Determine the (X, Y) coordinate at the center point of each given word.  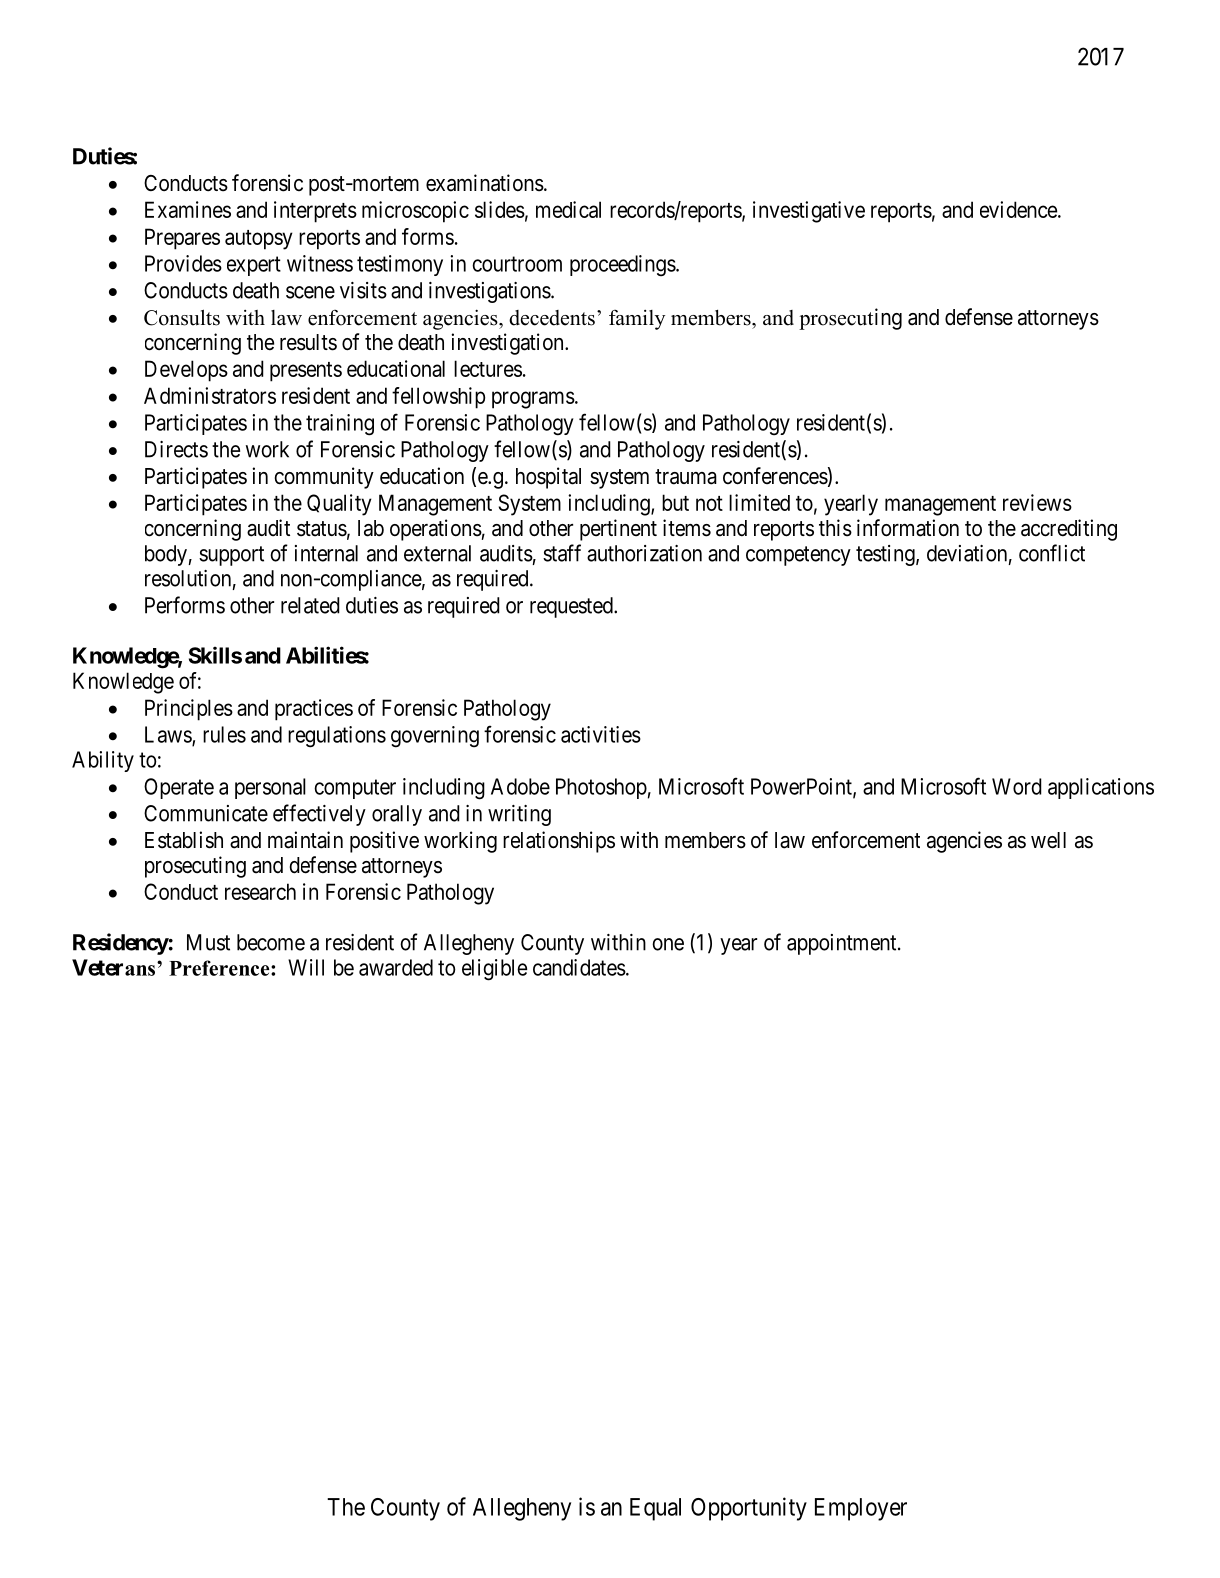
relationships (559, 842)
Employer (861, 1509)
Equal (655, 1509)
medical (568, 209)
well (1048, 840)
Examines (188, 209)
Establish (184, 840)
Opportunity (749, 1509)
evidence (1019, 209)
